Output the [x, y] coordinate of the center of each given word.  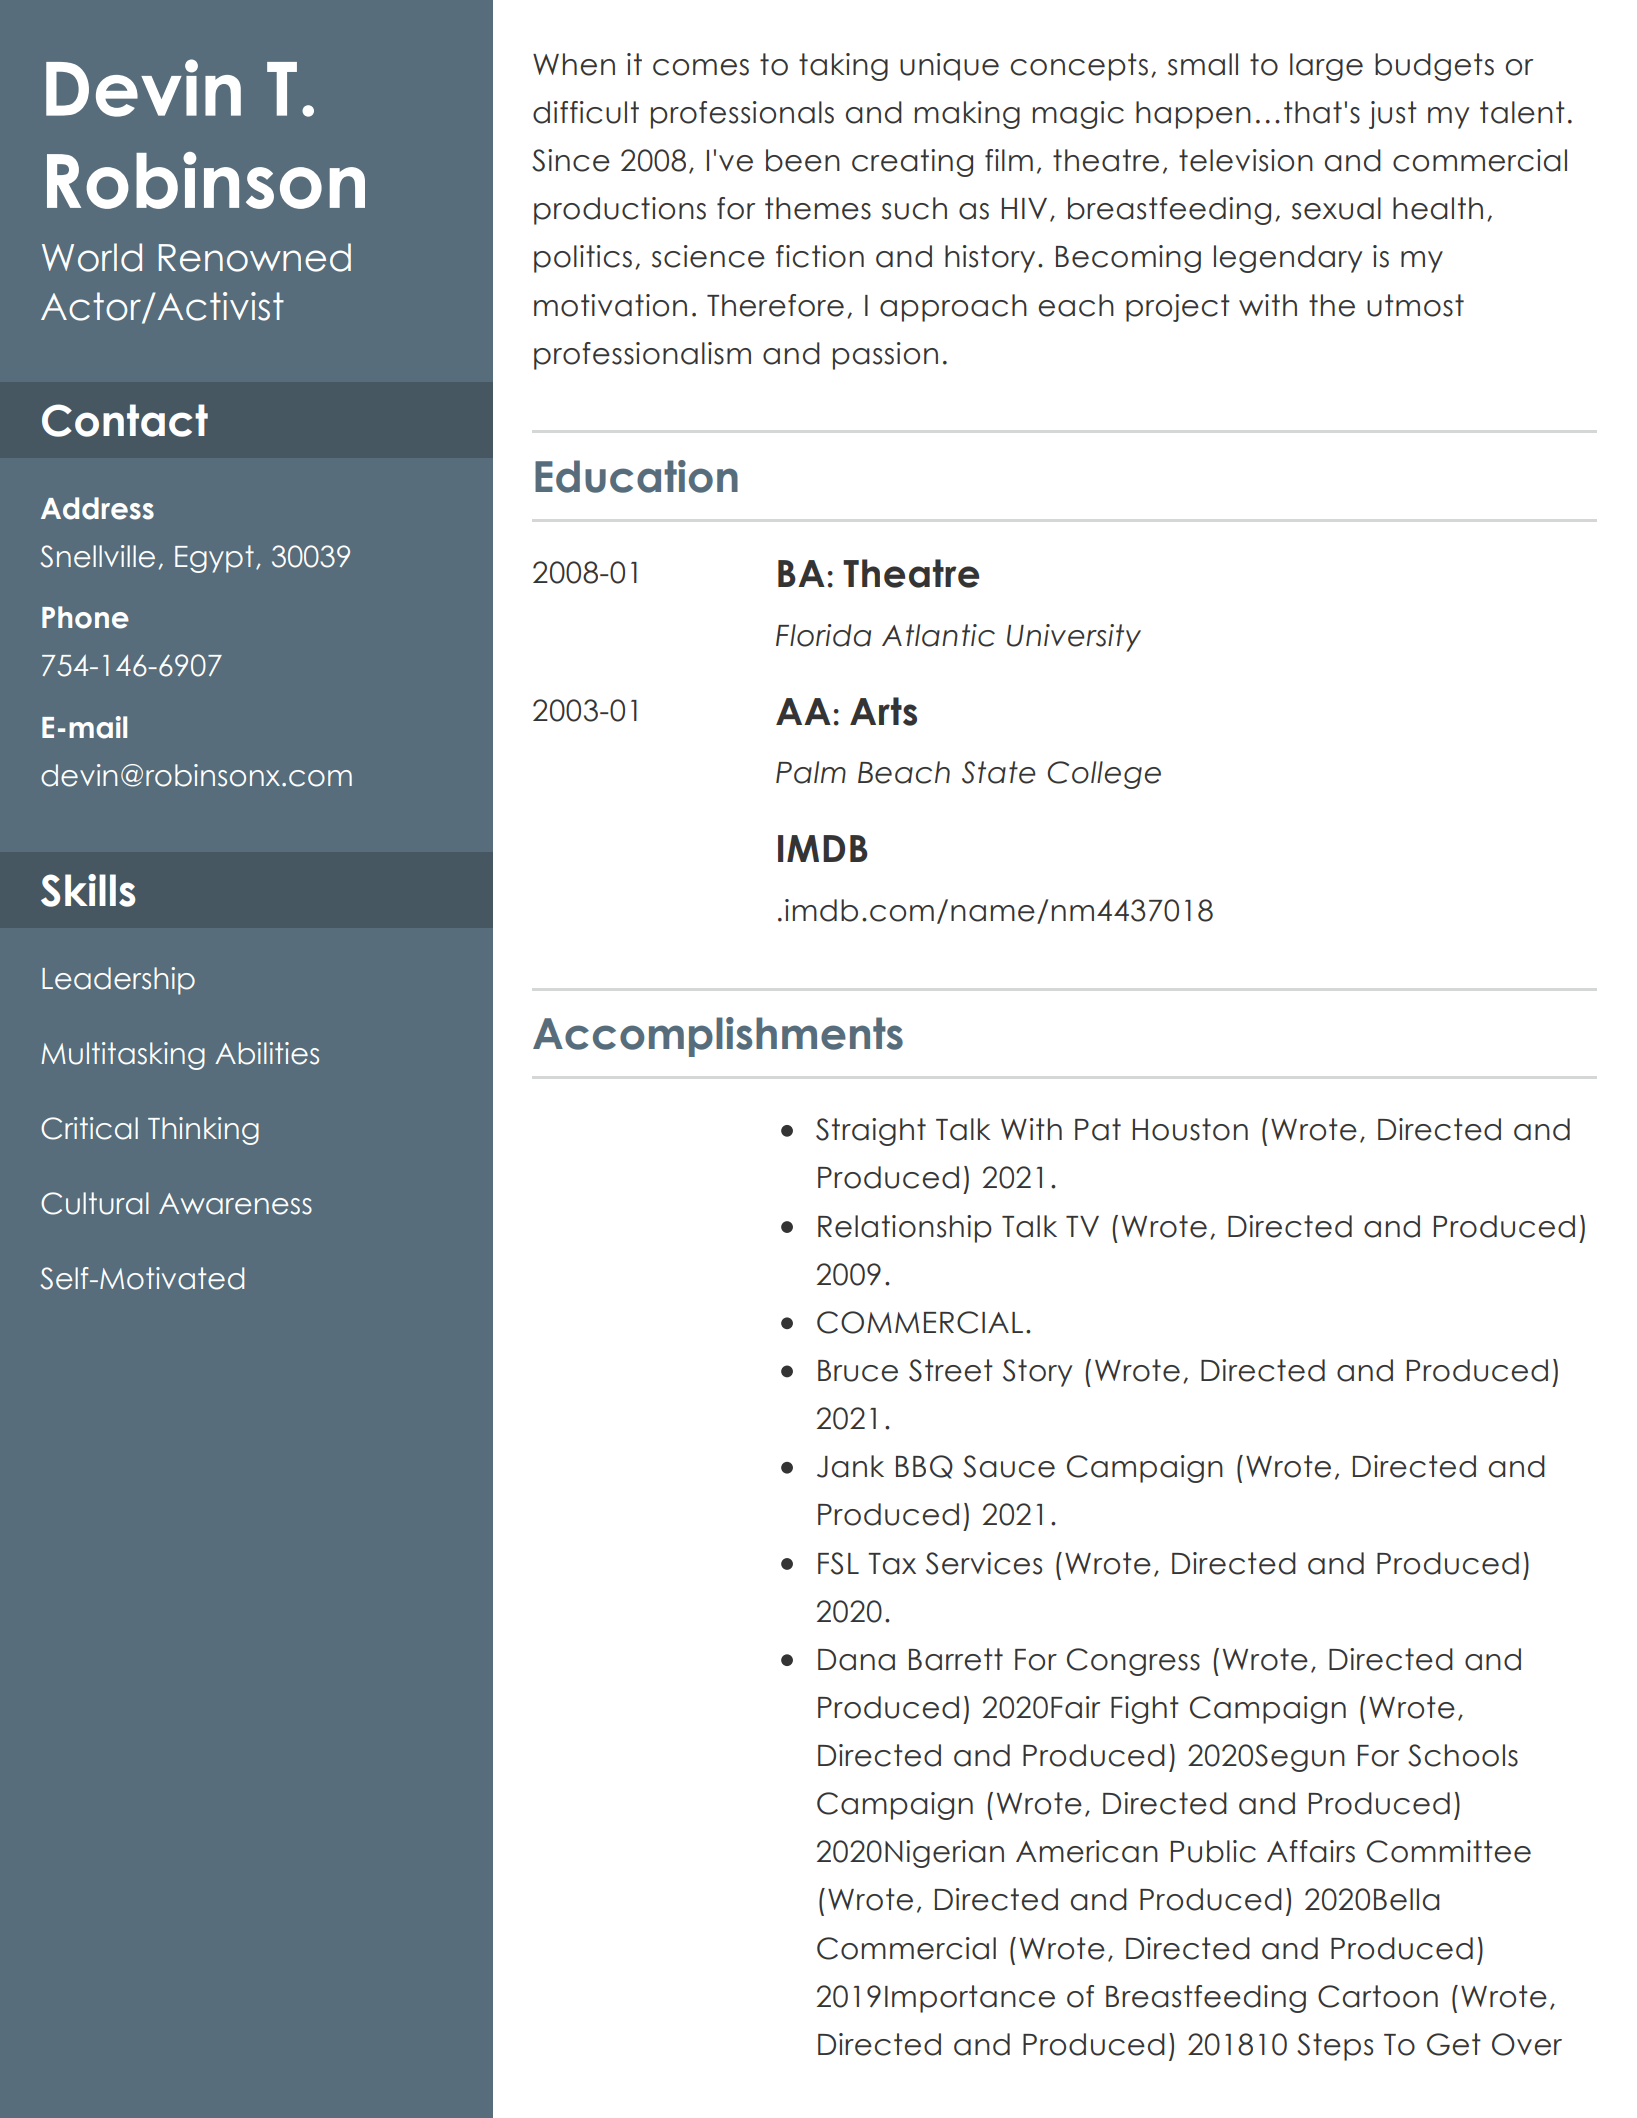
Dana [856, 1660]
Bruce [858, 1371]
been [803, 160]
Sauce [1009, 1466]
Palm [811, 772]
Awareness [235, 1204]
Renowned [255, 257]
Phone [85, 617]
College [1104, 775]
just [1393, 115]
